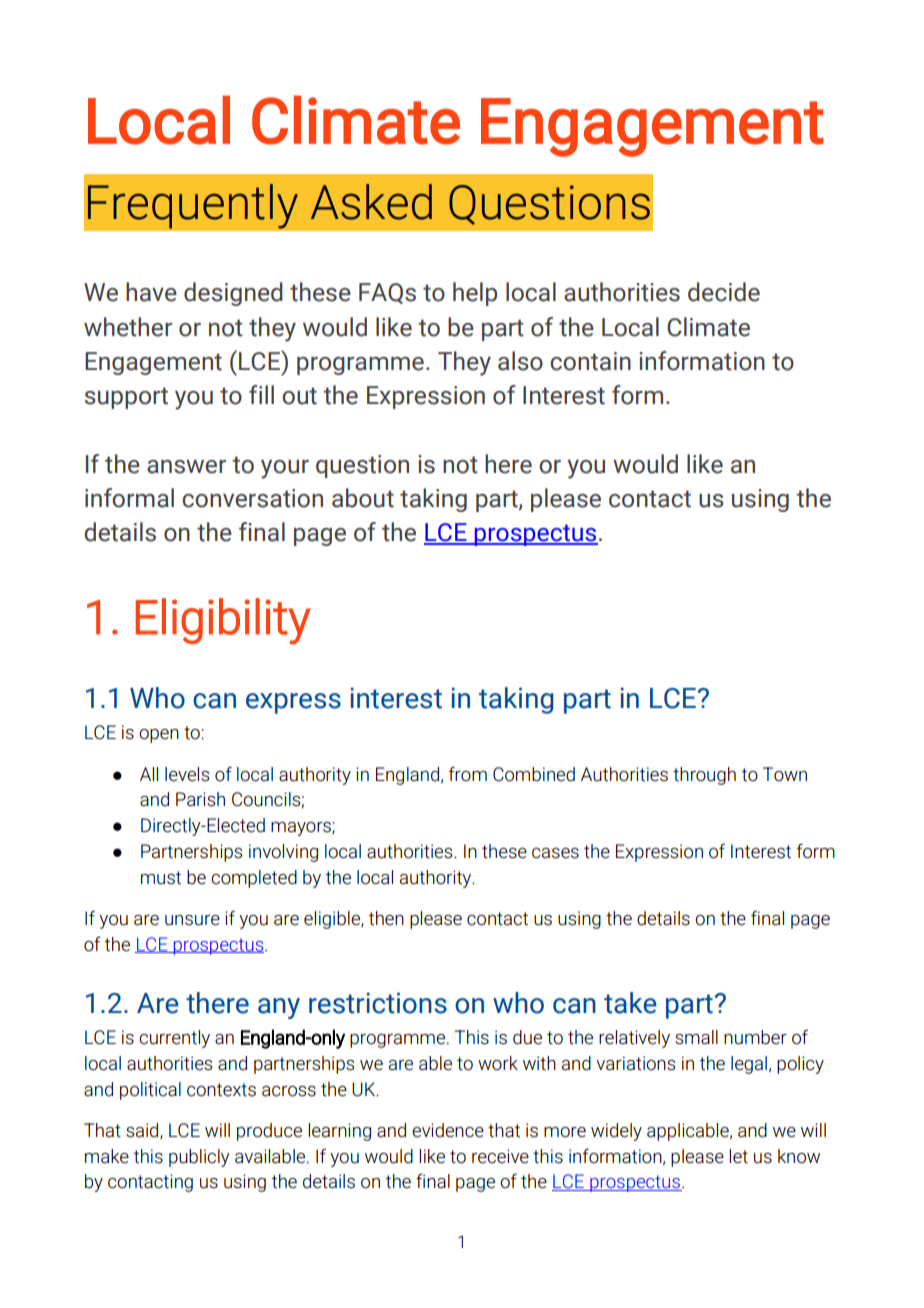 This document has width=924, height=1308. I want to click on then, so click(386, 918).
